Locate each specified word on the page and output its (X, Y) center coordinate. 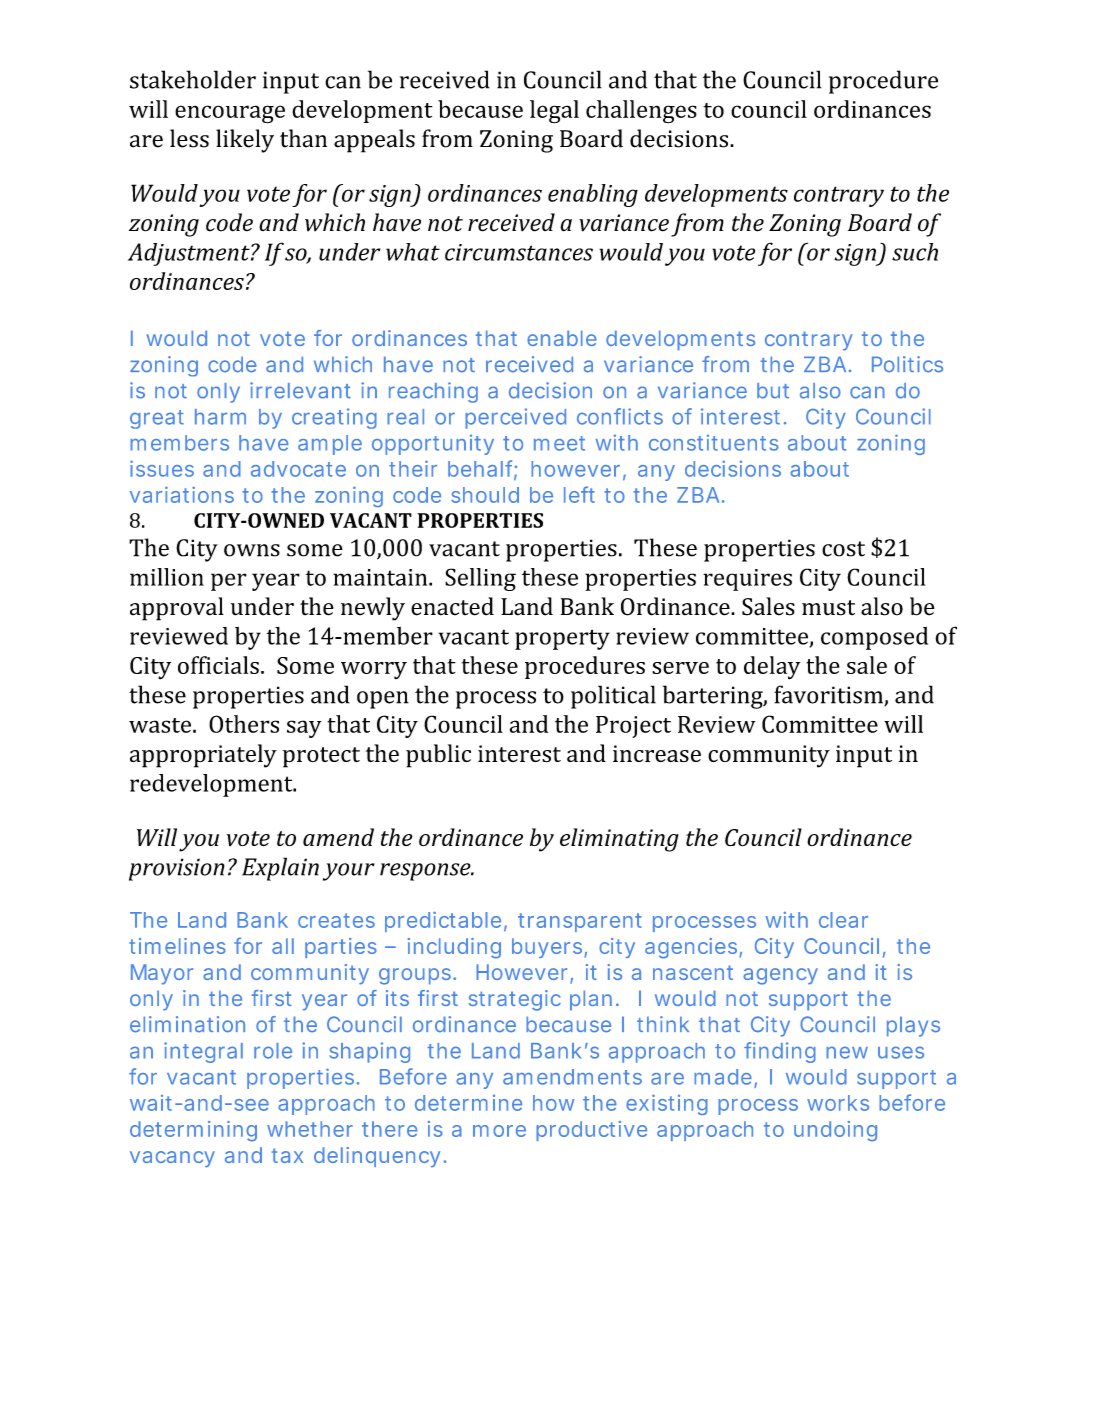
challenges (641, 112)
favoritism (829, 695)
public (438, 756)
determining (193, 1131)
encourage (230, 114)
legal (554, 112)
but (773, 391)
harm (220, 417)
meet (559, 443)
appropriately (203, 756)
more (499, 1131)
